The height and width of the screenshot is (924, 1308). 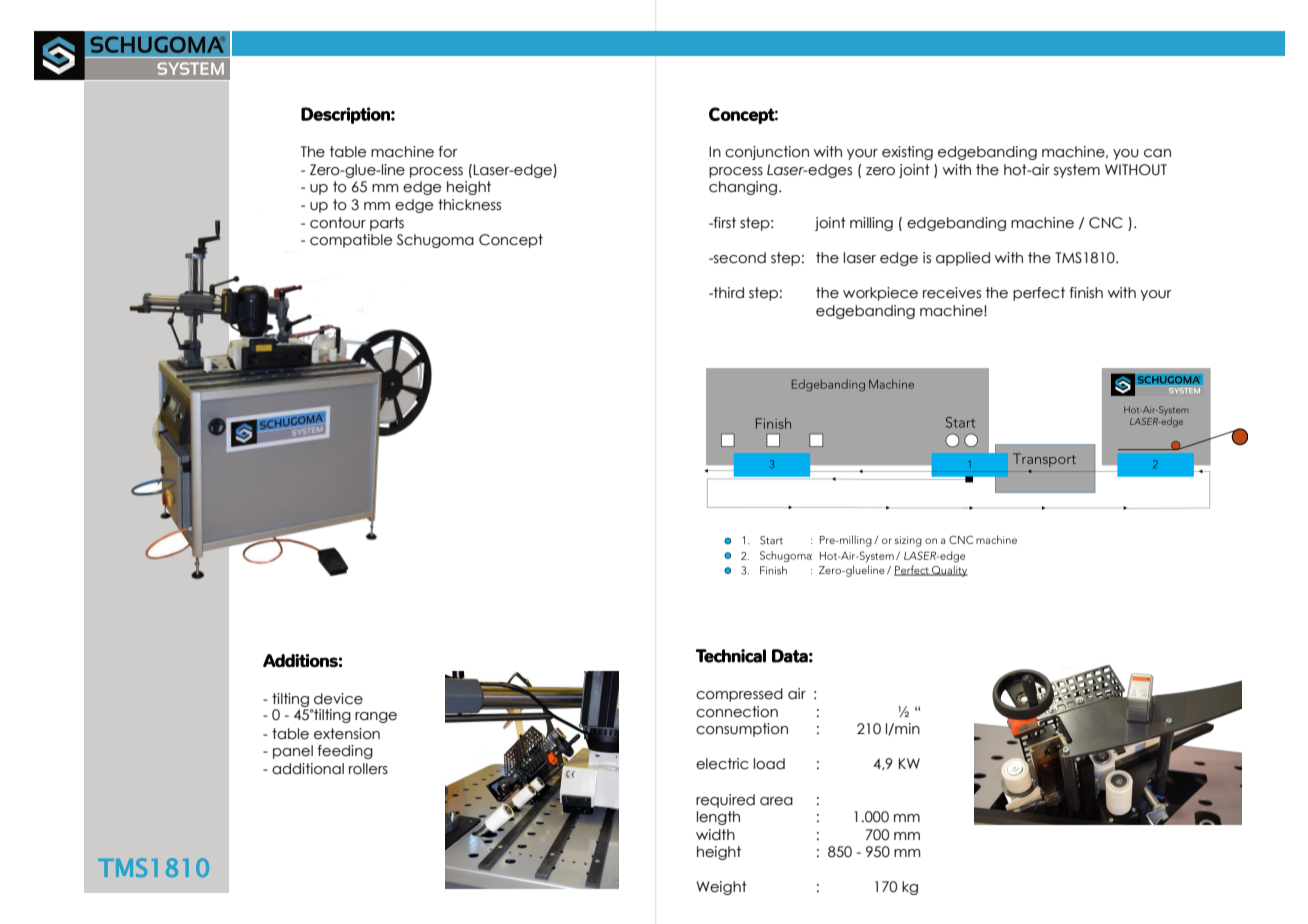 I want to click on third, so click(x=728, y=293).
